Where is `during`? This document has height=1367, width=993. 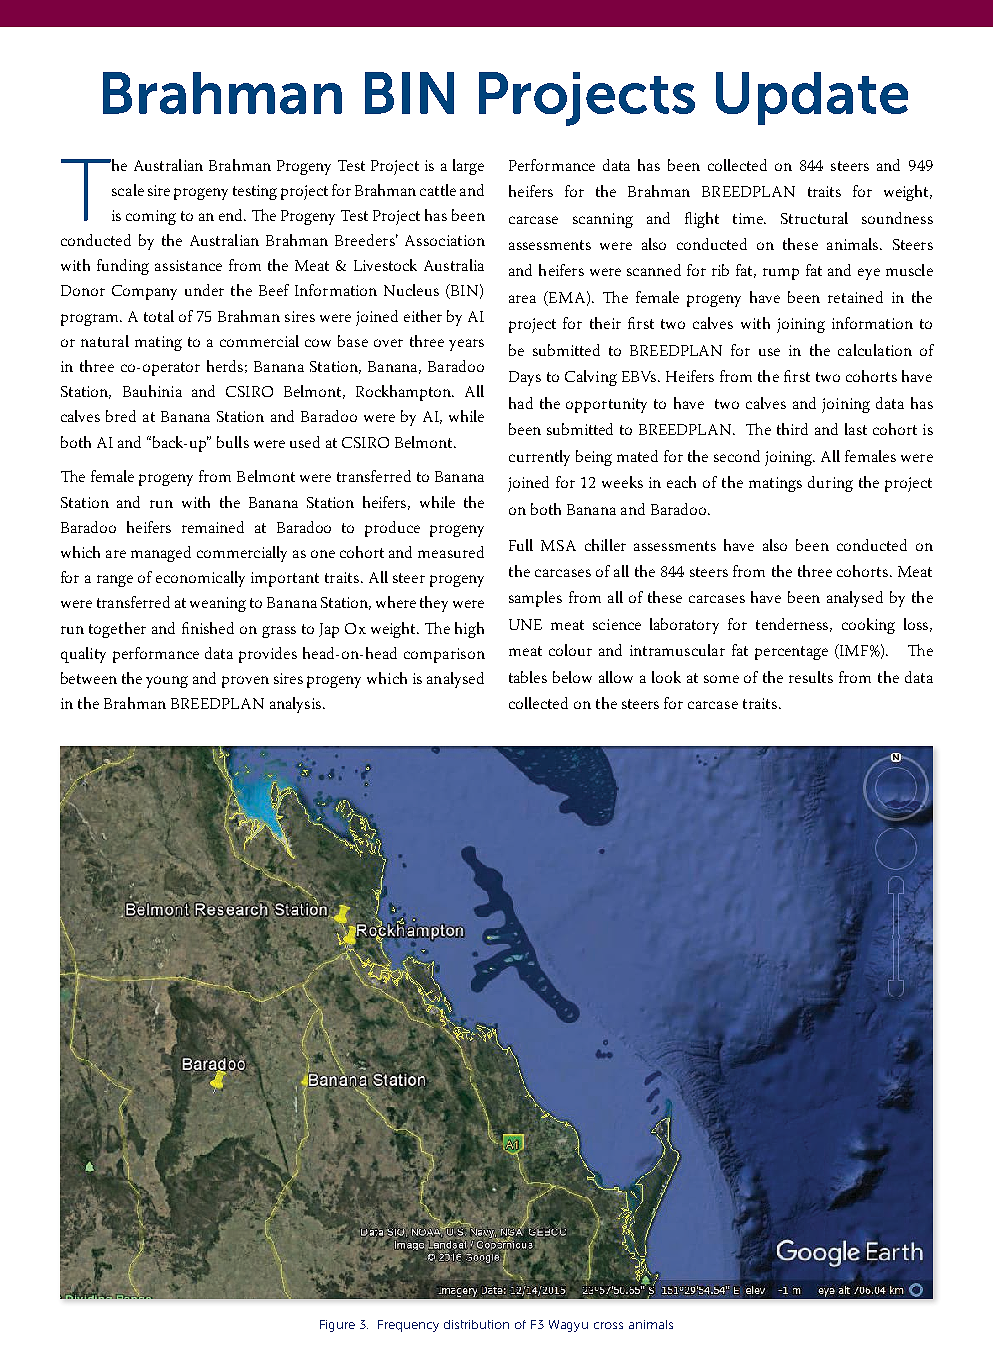 during is located at coordinates (830, 484).
